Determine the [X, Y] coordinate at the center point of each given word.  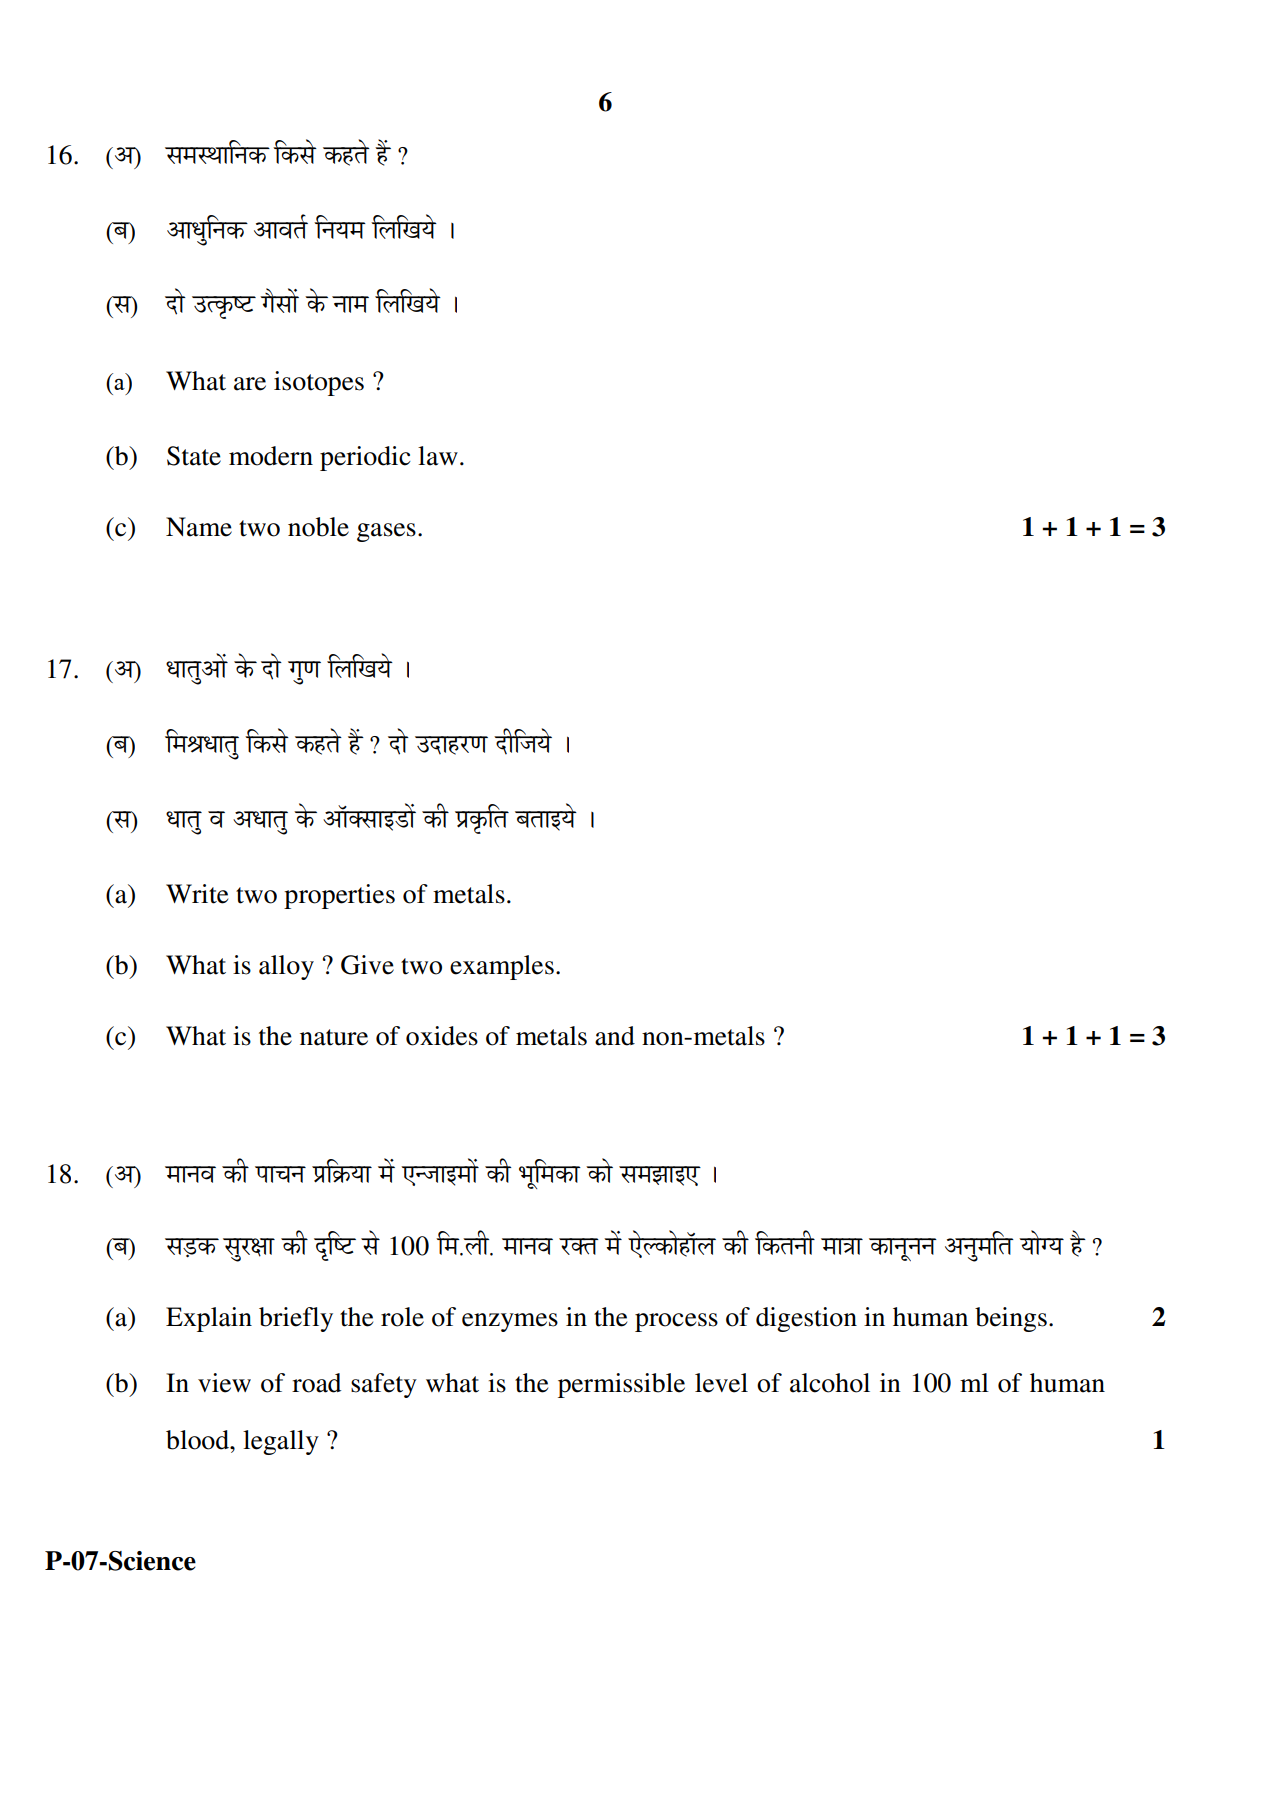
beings [1011, 1319]
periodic [365, 458]
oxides [442, 1036]
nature [334, 1037]
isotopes [319, 383]
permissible [621, 1385]
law [438, 456]
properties [339, 896]
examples [502, 967]
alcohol [830, 1383]
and [615, 1036]
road [316, 1383]
